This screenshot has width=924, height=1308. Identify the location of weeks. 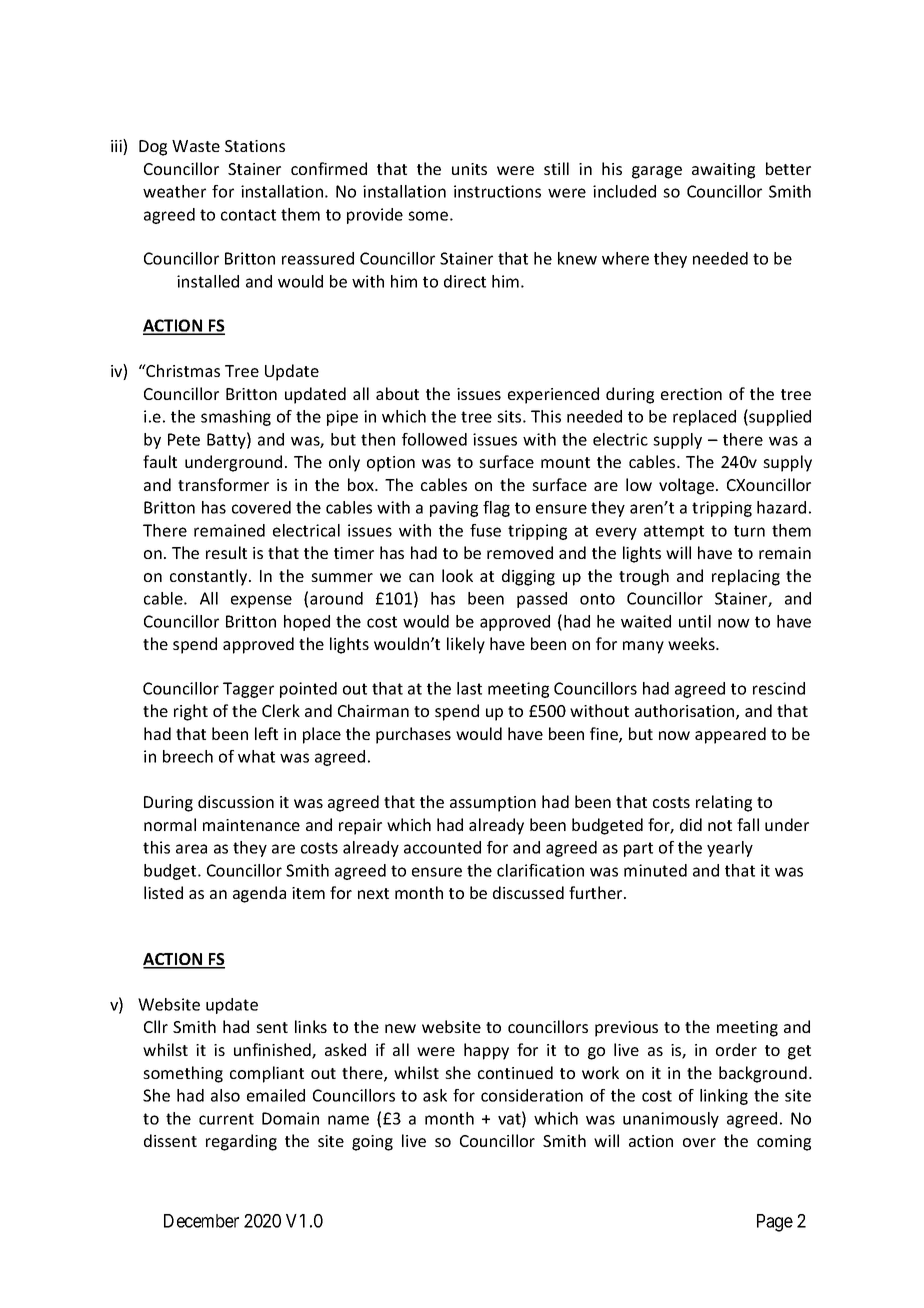
(692, 643).
